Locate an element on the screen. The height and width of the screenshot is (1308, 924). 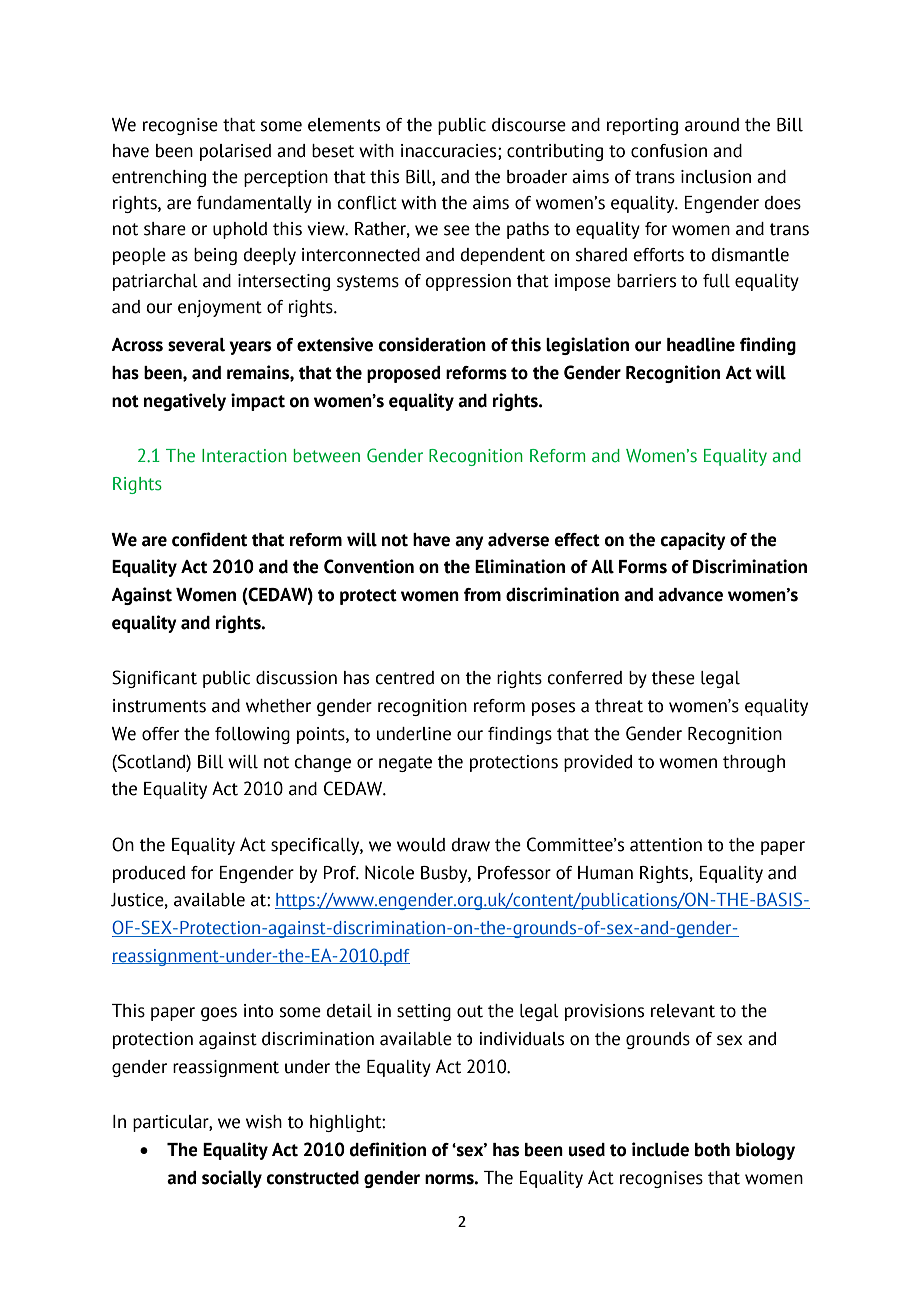
these is located at coordinates (673, 678).
